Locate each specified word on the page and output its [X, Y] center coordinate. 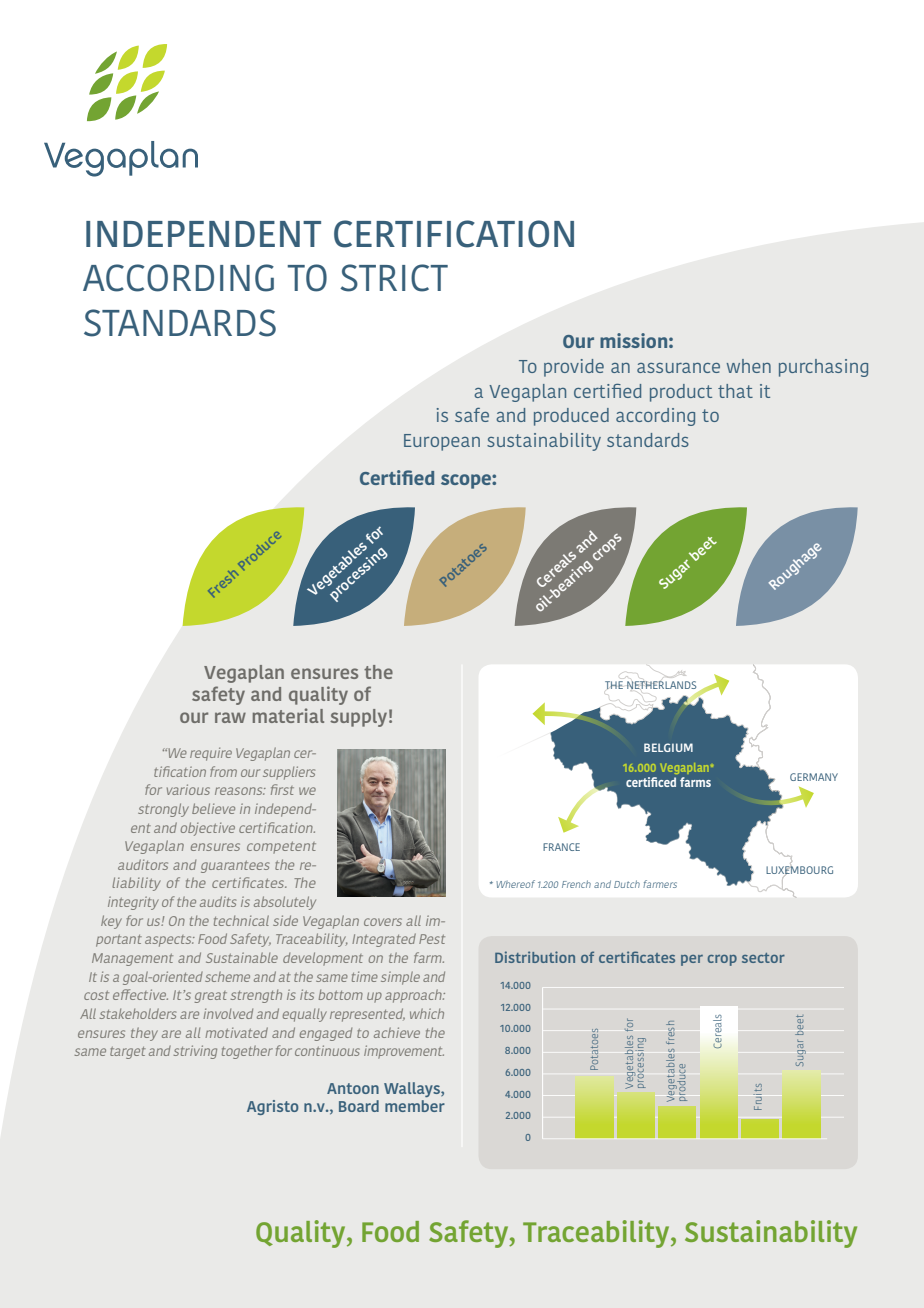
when [749, 366]
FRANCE [561, 847]
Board [359, 1106]
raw [230, 717]
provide [574, 368]
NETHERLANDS [663, 686]
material [288, 715]
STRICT [394, 278]
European [442, 442]
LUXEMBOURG [799, 870]
